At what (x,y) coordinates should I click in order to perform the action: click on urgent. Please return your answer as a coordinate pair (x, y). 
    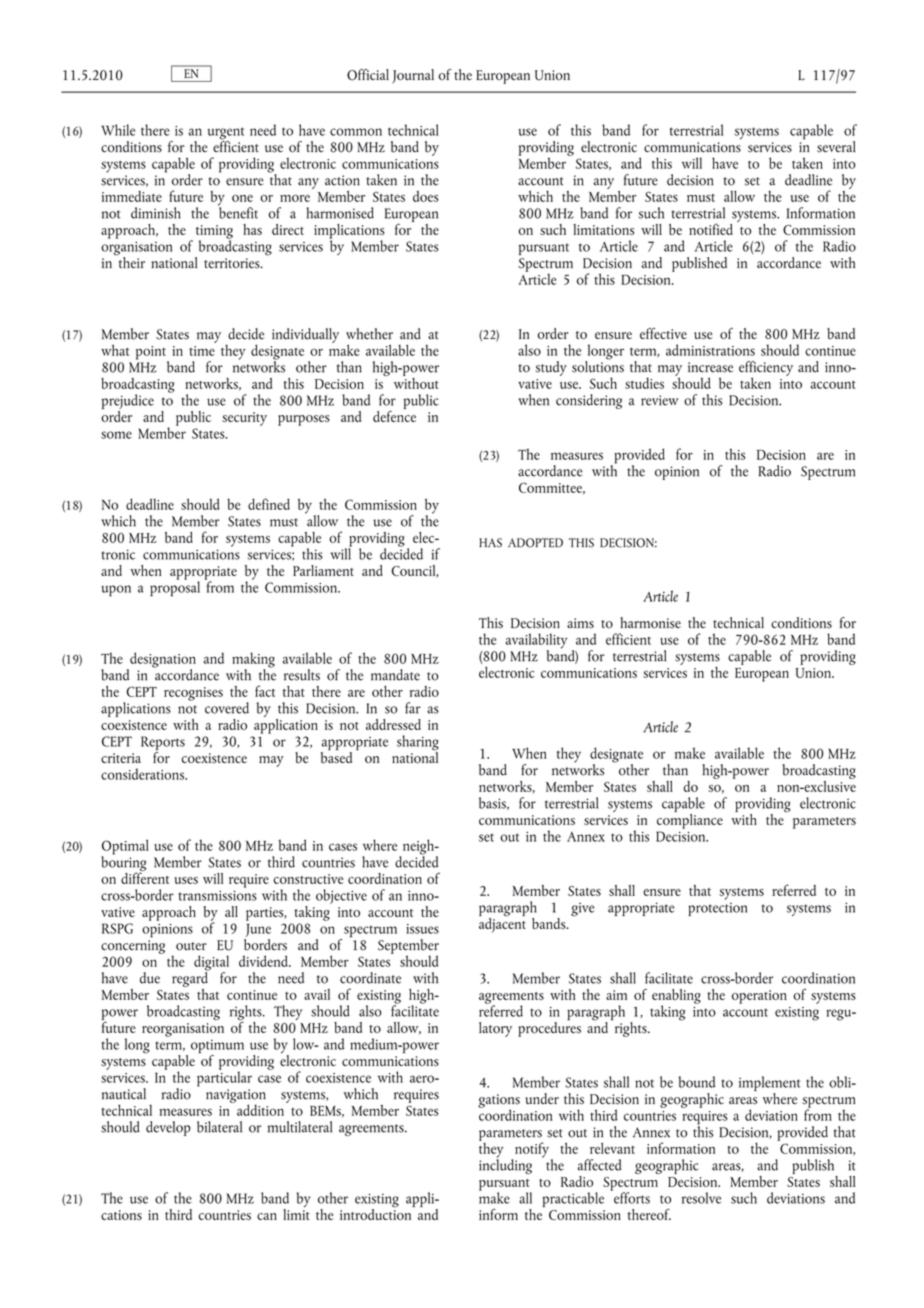
    Looking at the image, I should click on (225, 134).
